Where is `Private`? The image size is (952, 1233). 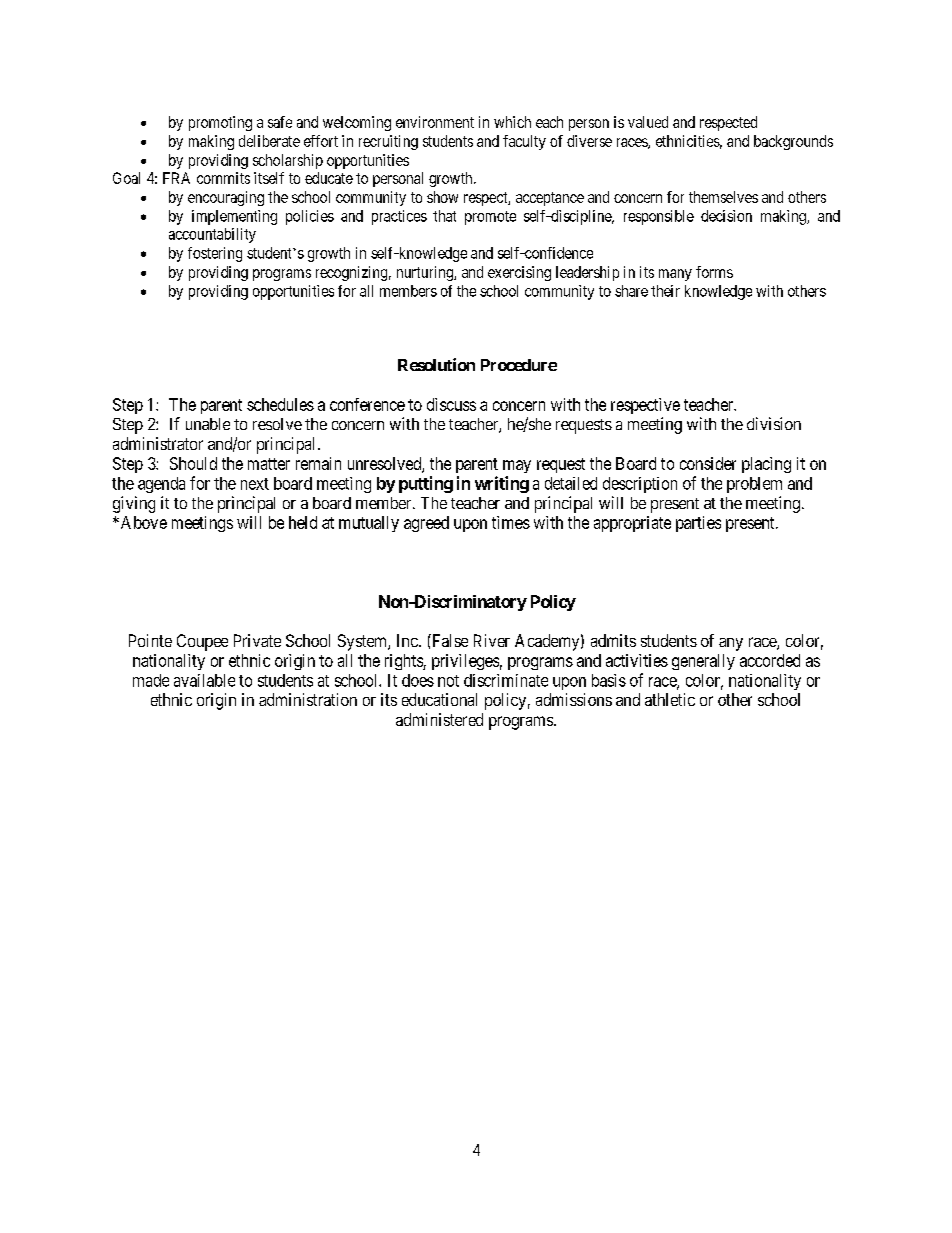
Private is located at coordinates (257, 640).
